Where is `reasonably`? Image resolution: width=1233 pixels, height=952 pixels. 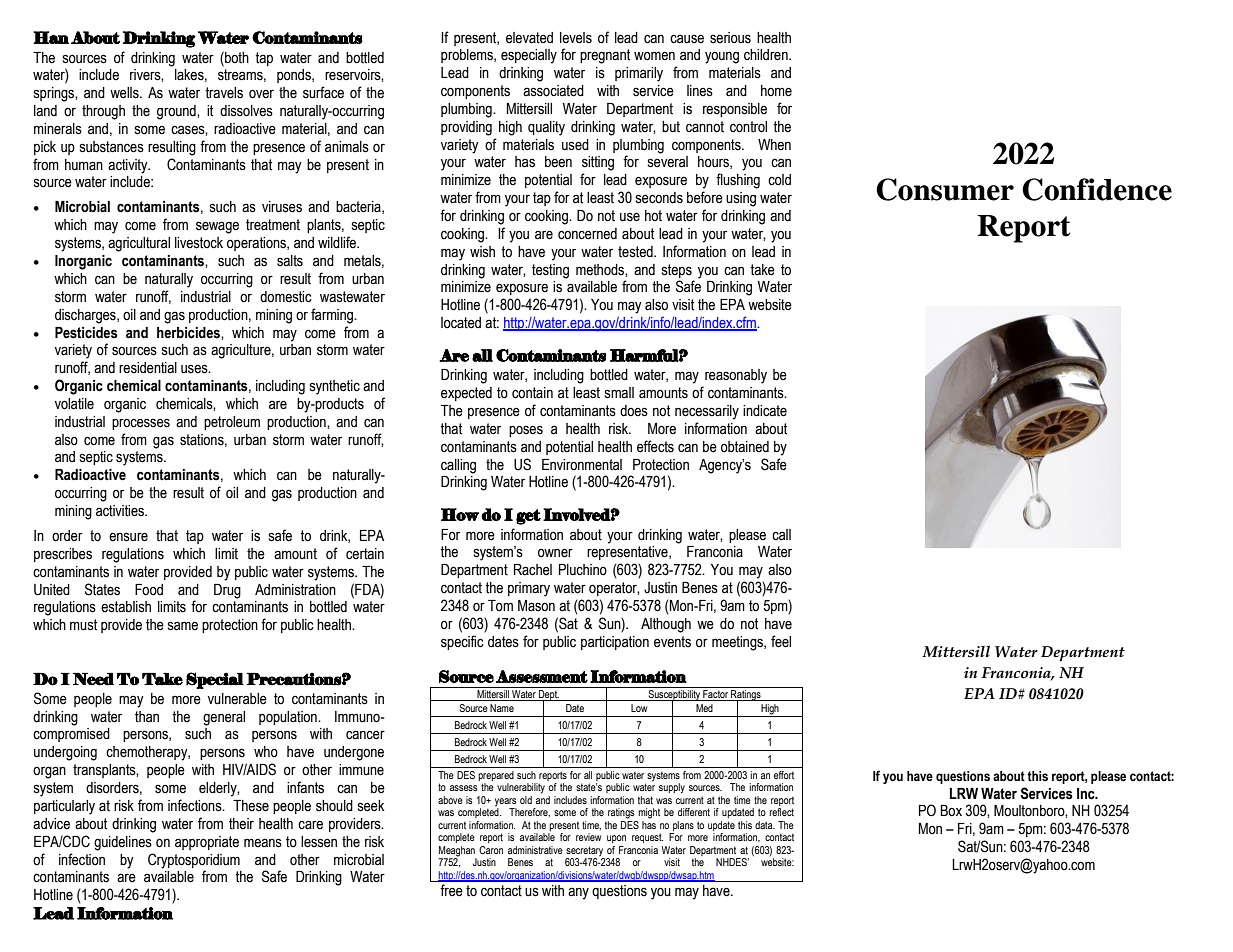 reasonably is located at coordinates (736, 376).
